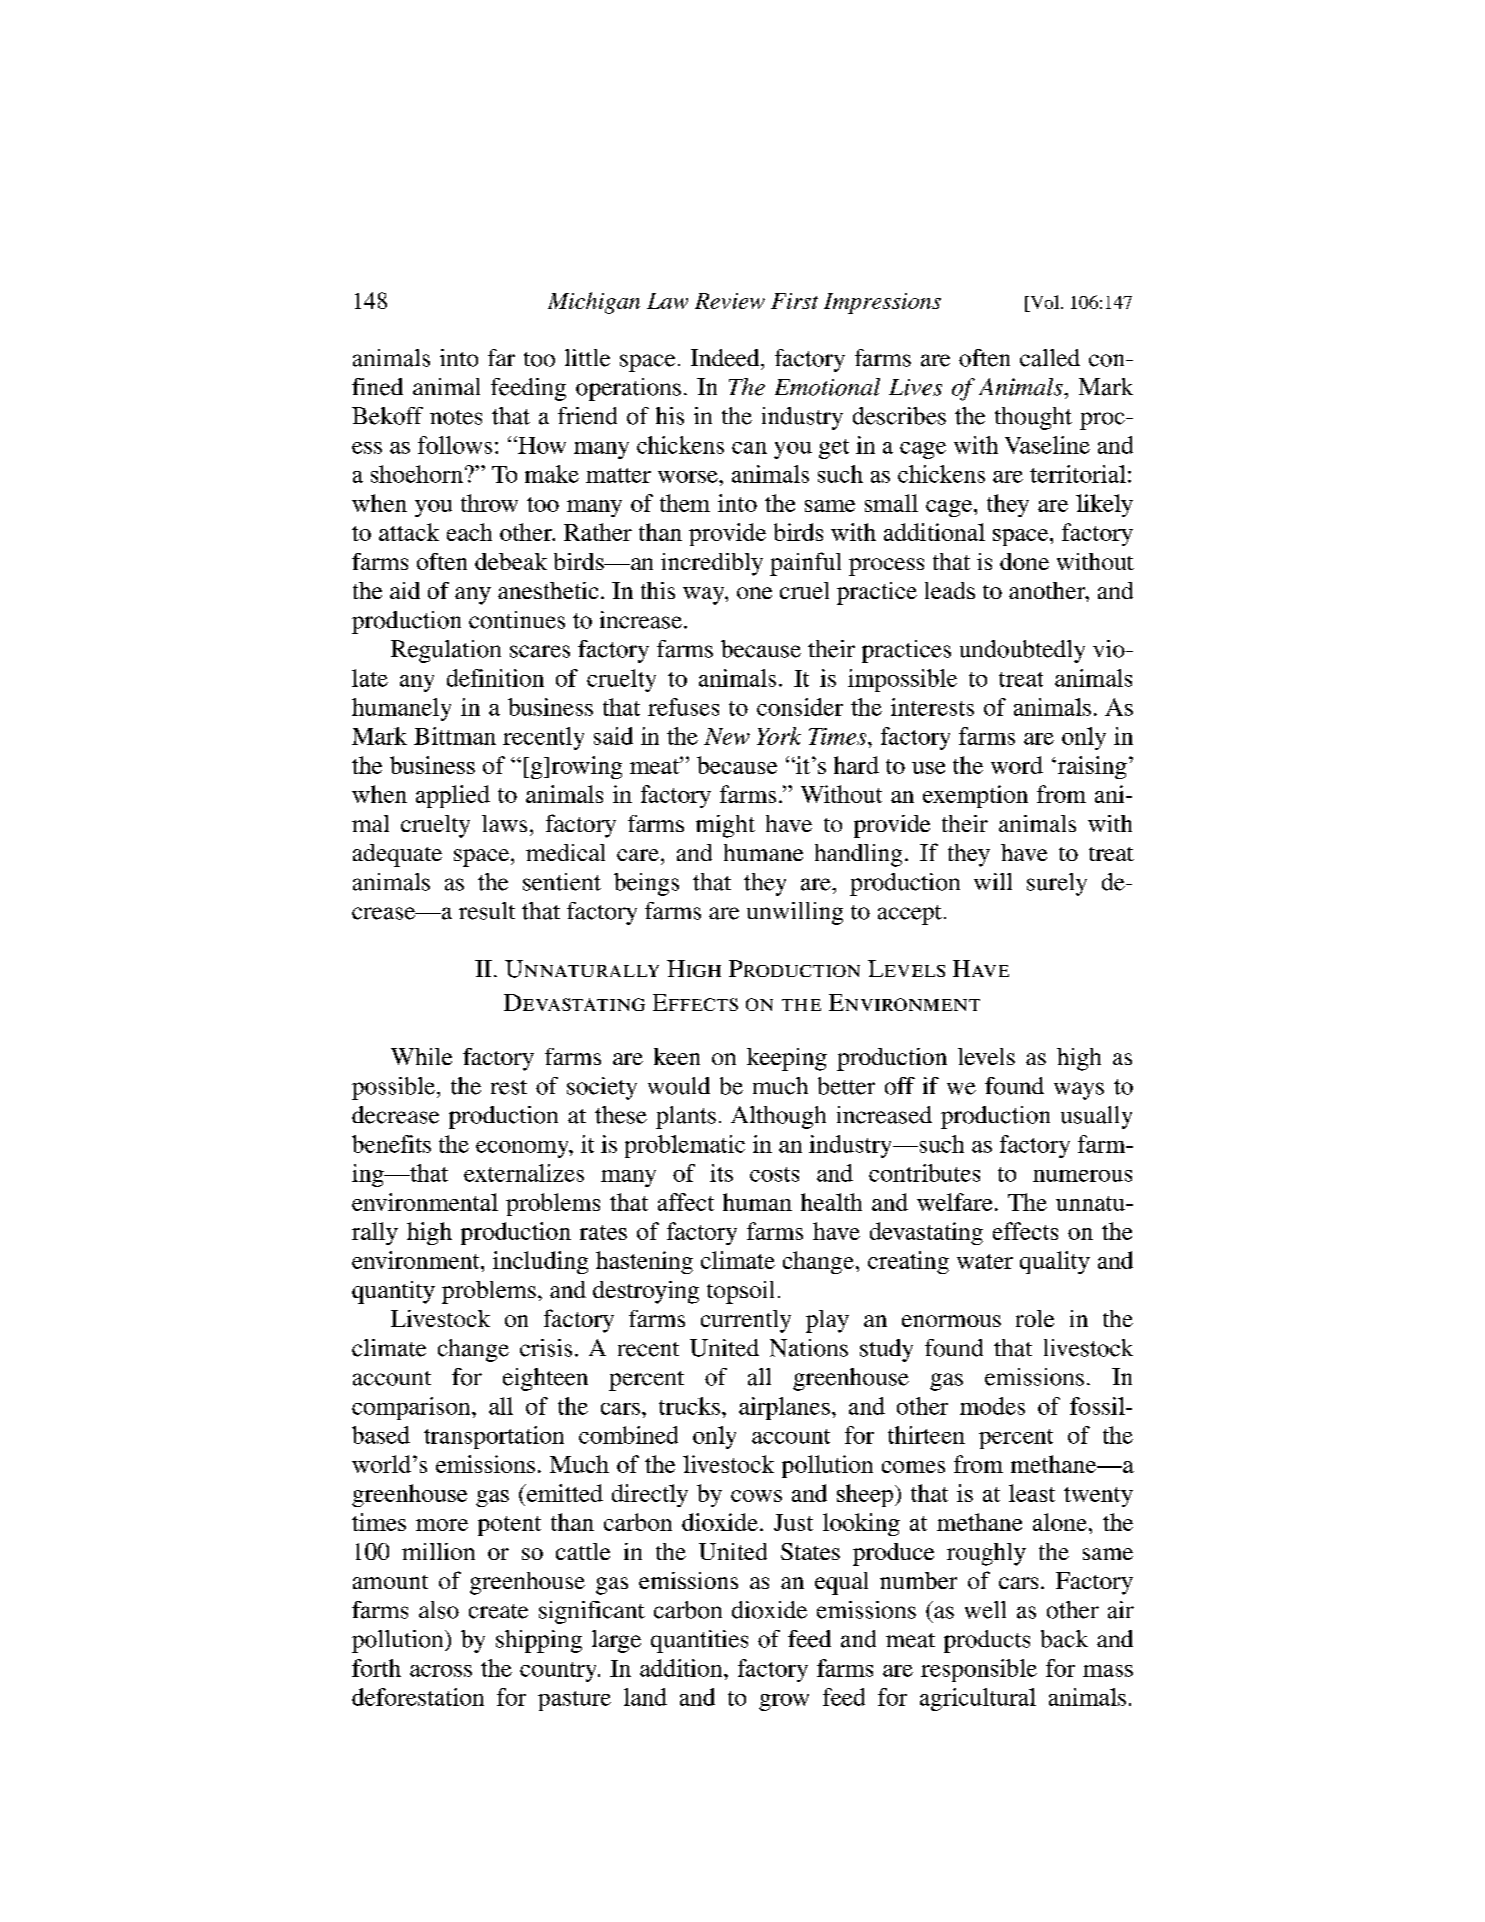 Image resolution: width=1485 pixels, height=1922 pixels. Describe the element at coordinates (774, 1174) in the screenshot. I see `costs` at that location.
